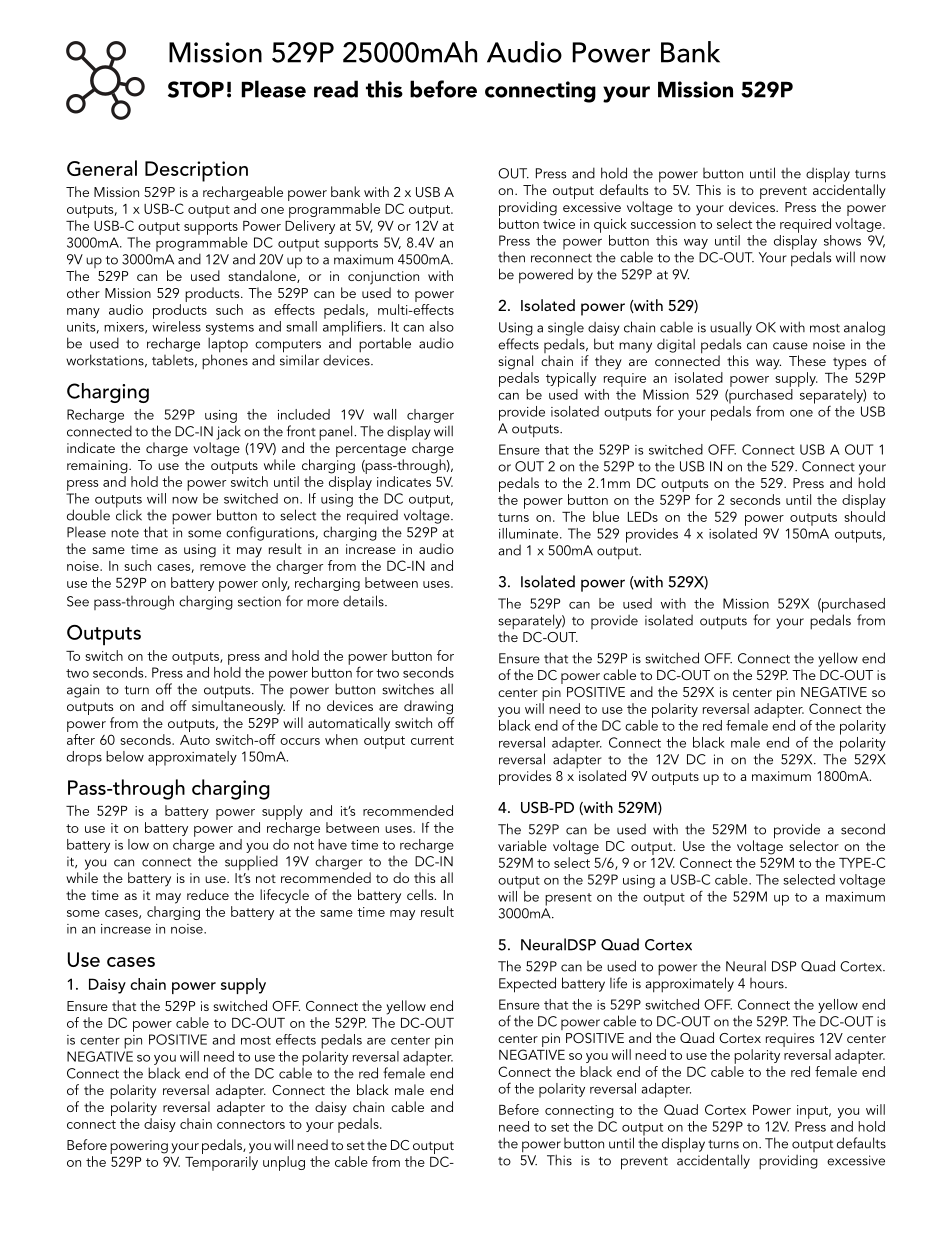  What do you see at coordinates (432, 740) in the page?
I see `current` at bounding box center [432, 740].
